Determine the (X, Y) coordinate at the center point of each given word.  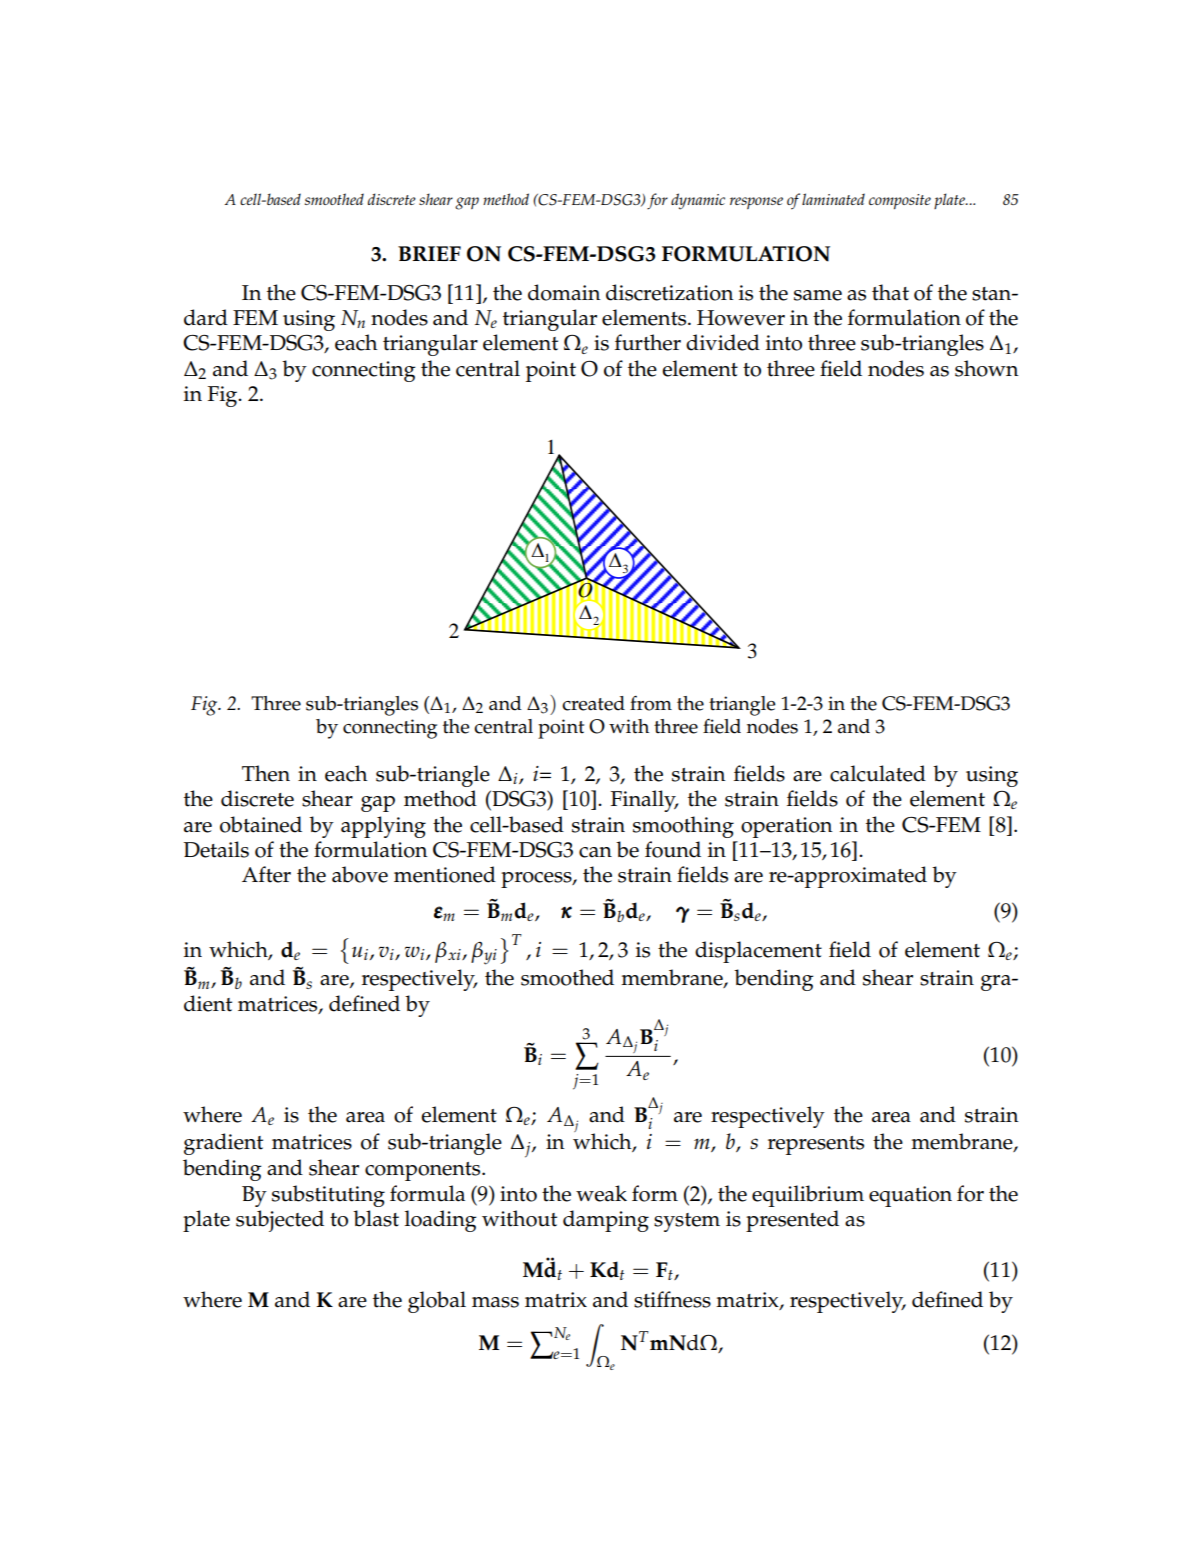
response (756, 203)
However (741, 318)
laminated (833, 199)
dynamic (698, 201)
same (818, 295)
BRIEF (429, 253)
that (890, 292)
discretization (670, 292)
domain (564, 292)
